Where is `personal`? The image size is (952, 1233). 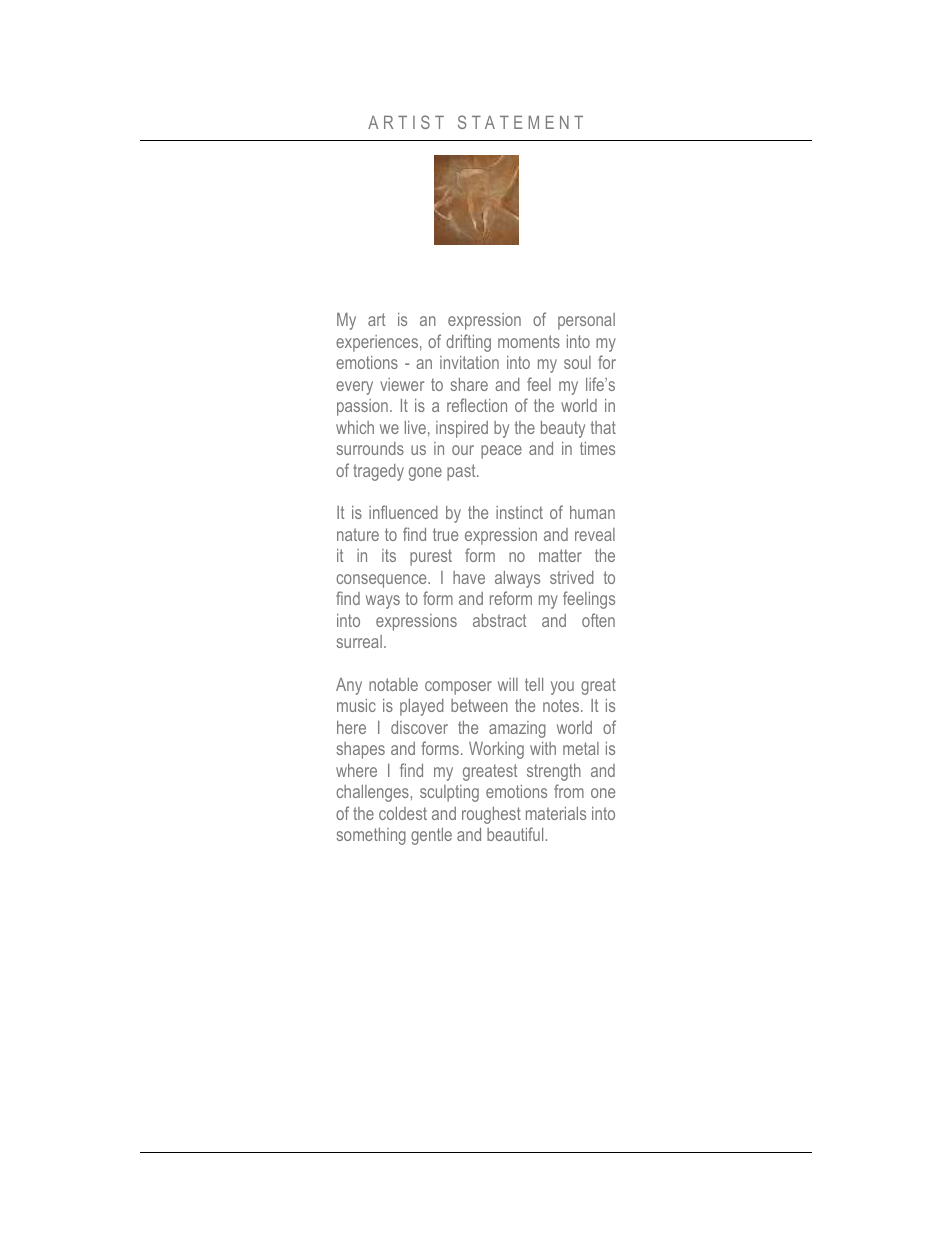
personal is located at coordinates (586, 321).
